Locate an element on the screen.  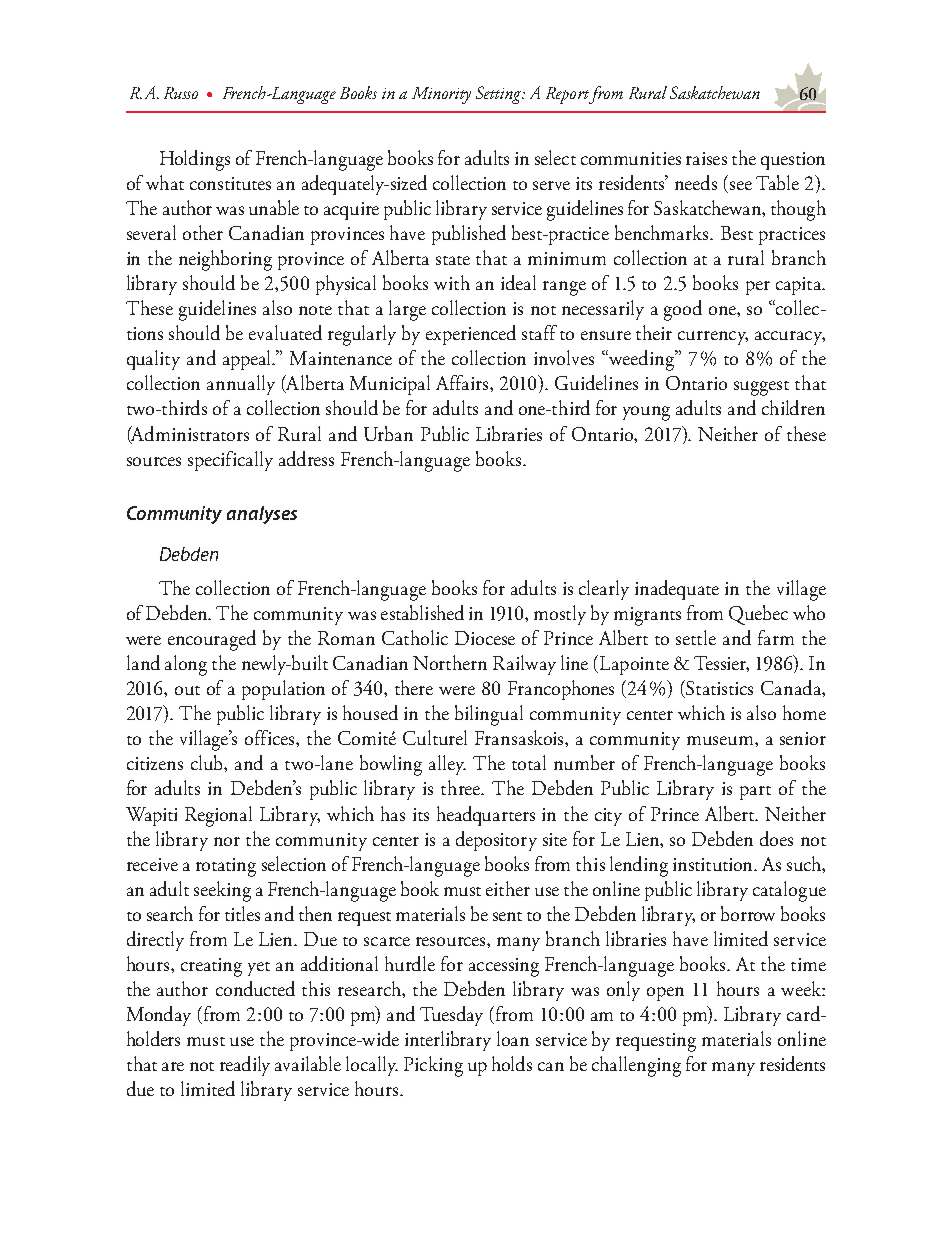
loan is located at coordinates (513, 1038).
